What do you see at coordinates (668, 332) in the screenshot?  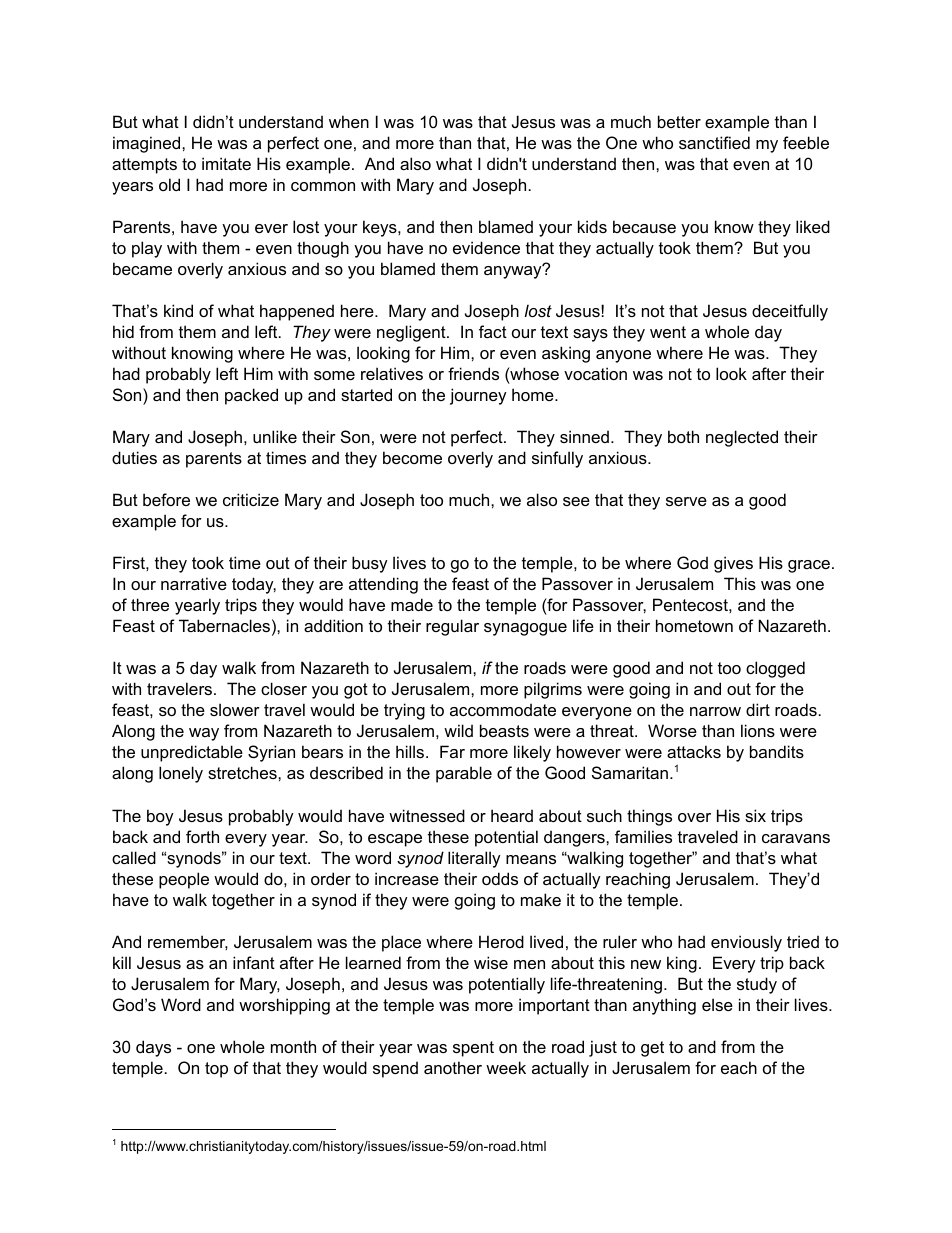 I see `went` at bounding box center [668, 332].
